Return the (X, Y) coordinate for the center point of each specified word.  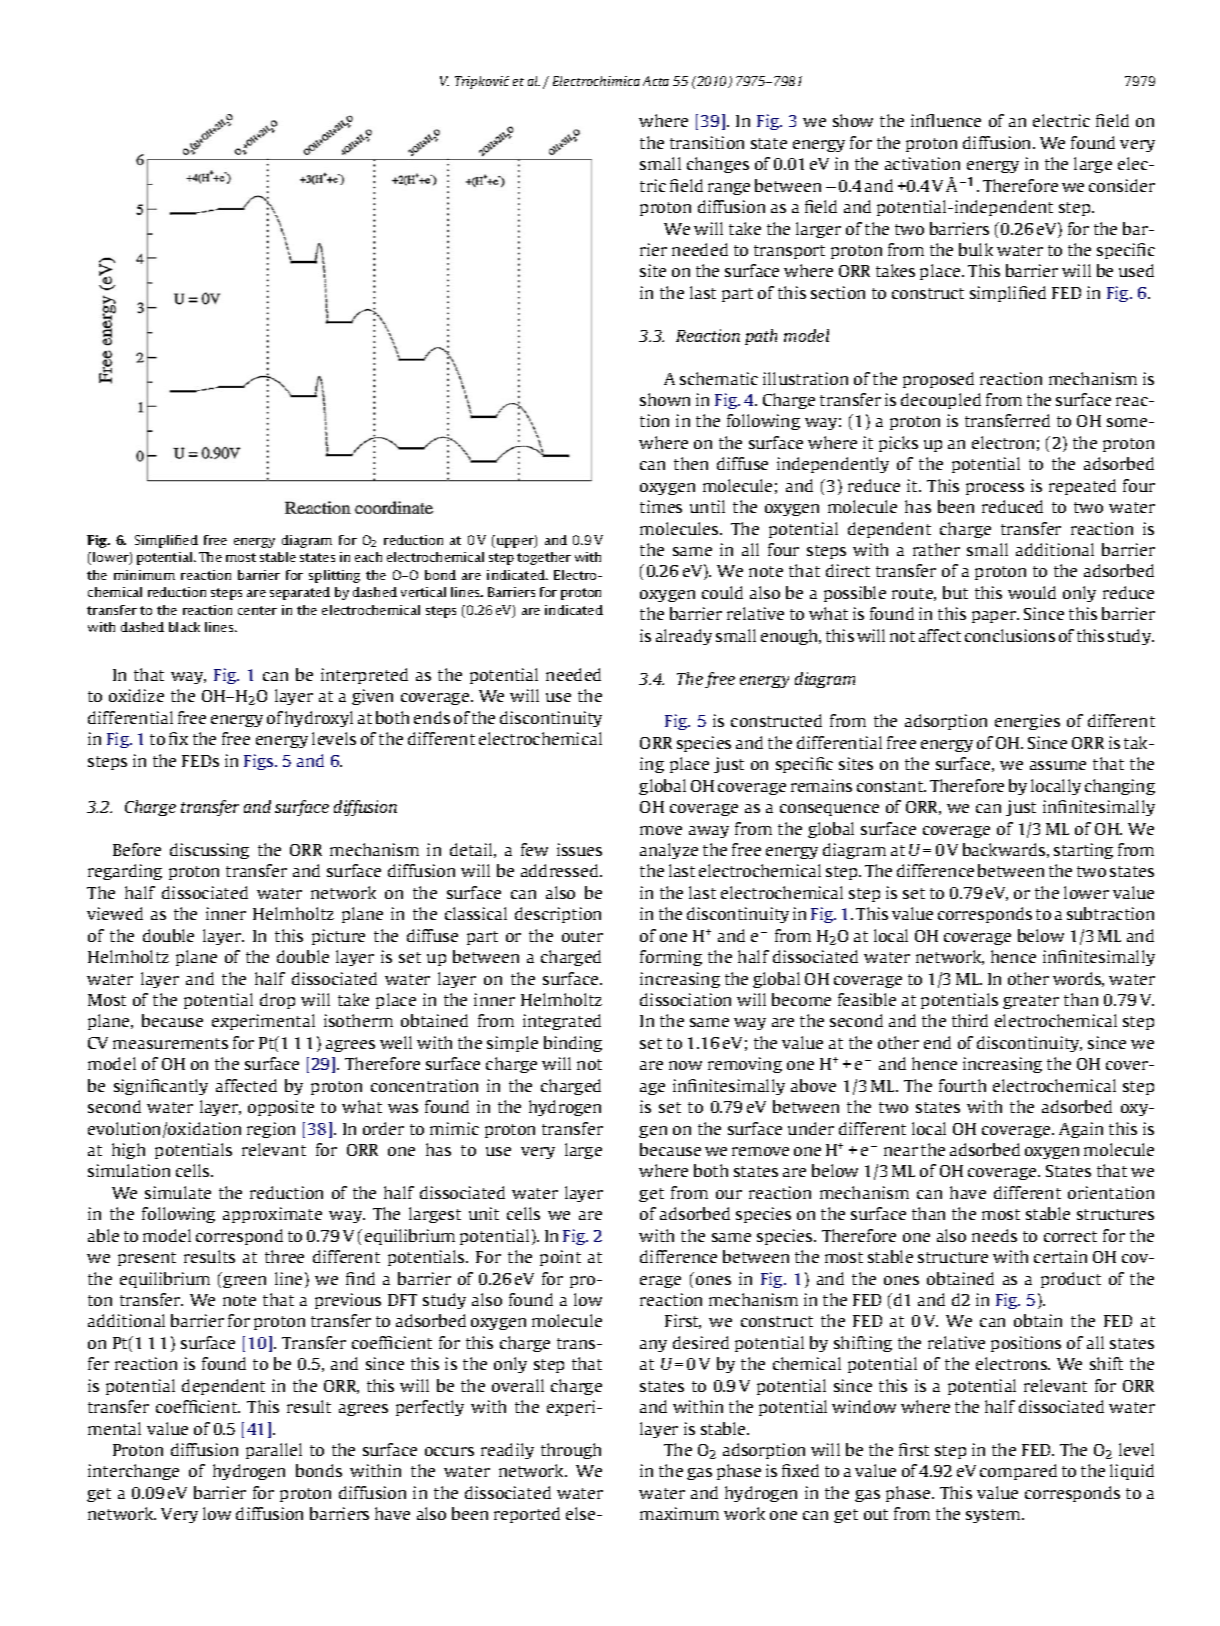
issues (579, 849)
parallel (274, 1451)
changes (718, 165)
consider (1122, 185)
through (571, 1451)
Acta (656, 81)
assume (1058, 765)
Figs (260, 762)
